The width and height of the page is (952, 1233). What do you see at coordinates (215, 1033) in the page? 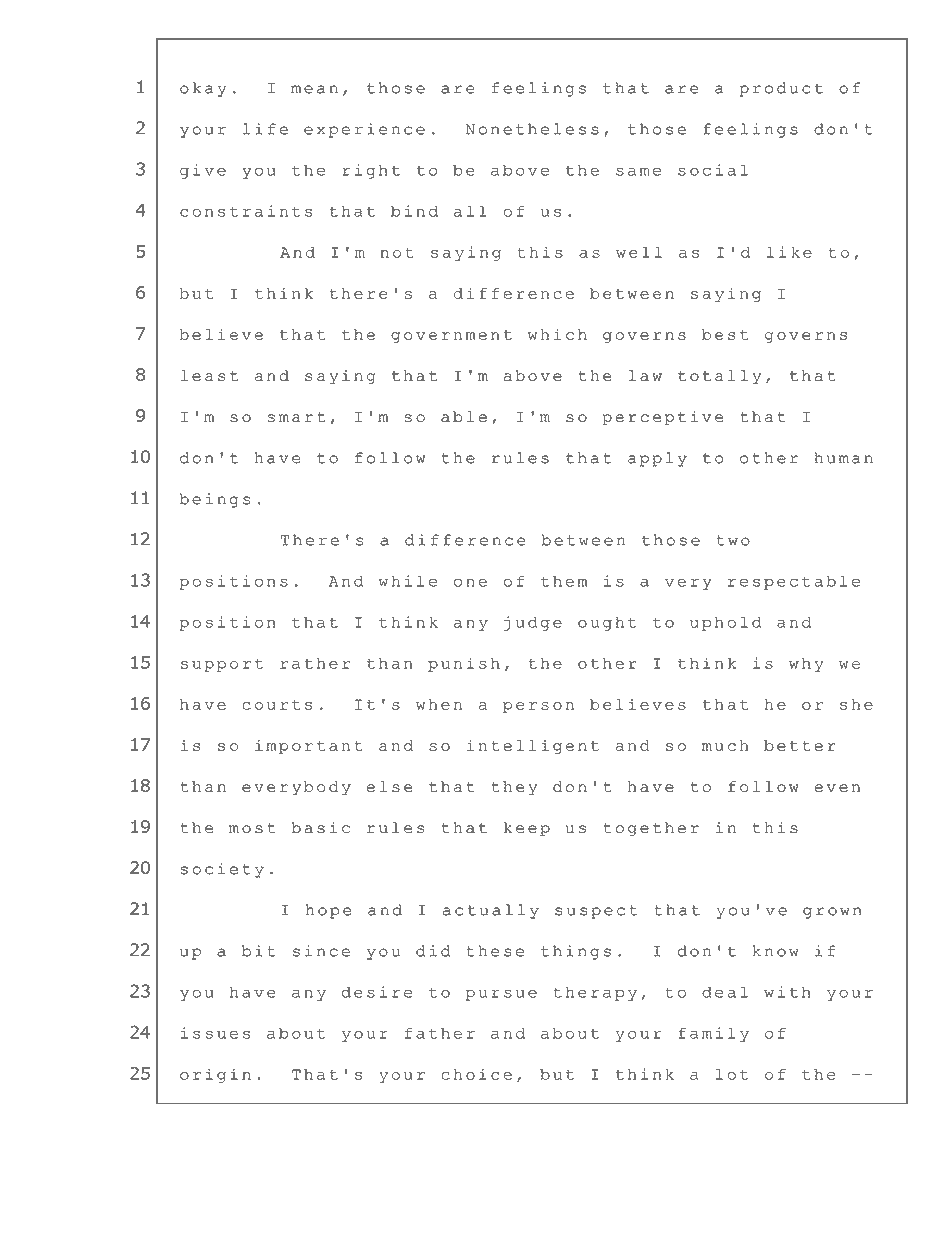
I see `issues` at bounding box center [215, 1033].
